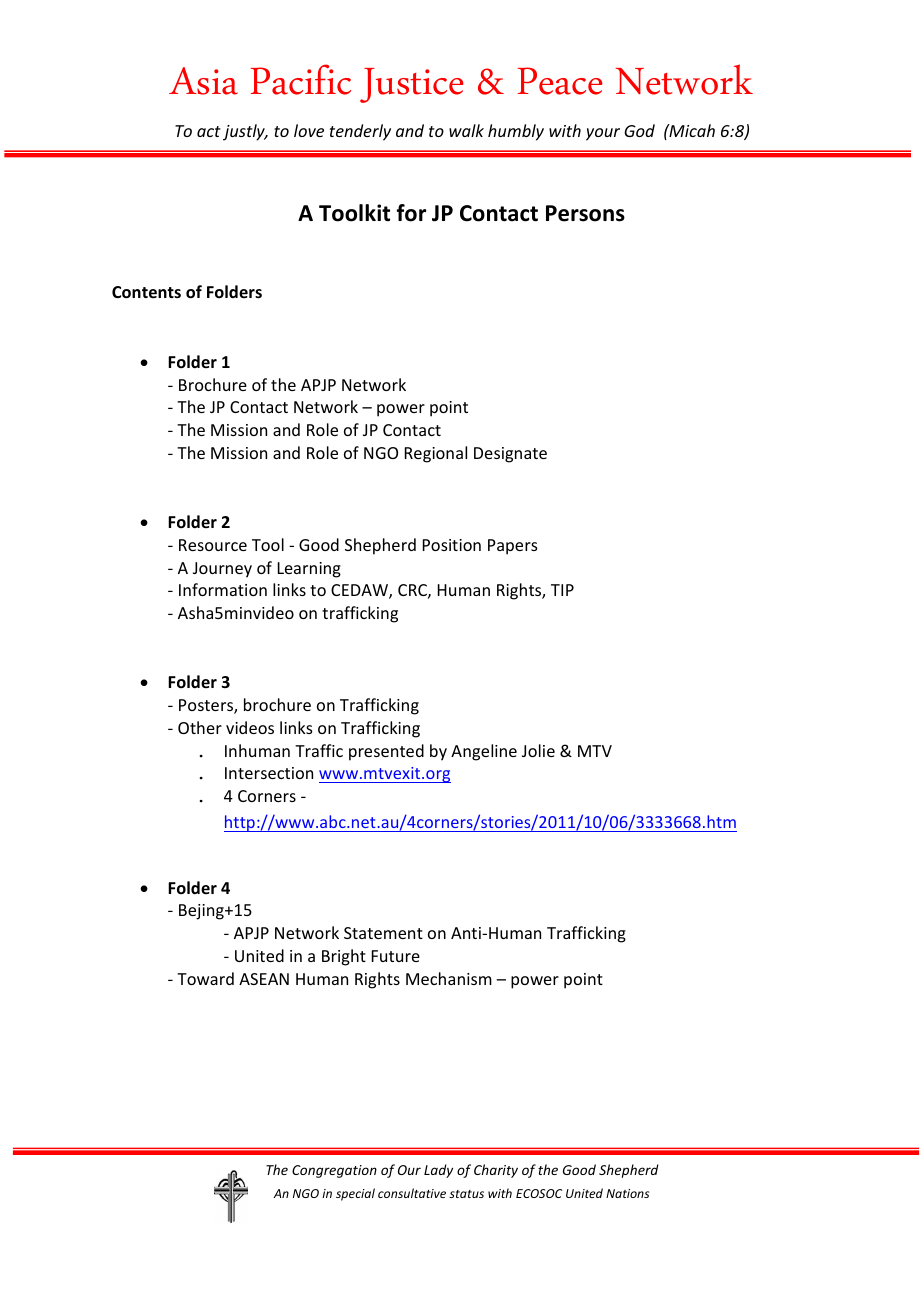 This screenshot has width=924, height=1308. What do you see at coordinates (223, 589) in the screenshot?
I see `Information` at bounding box center [223, 589].
